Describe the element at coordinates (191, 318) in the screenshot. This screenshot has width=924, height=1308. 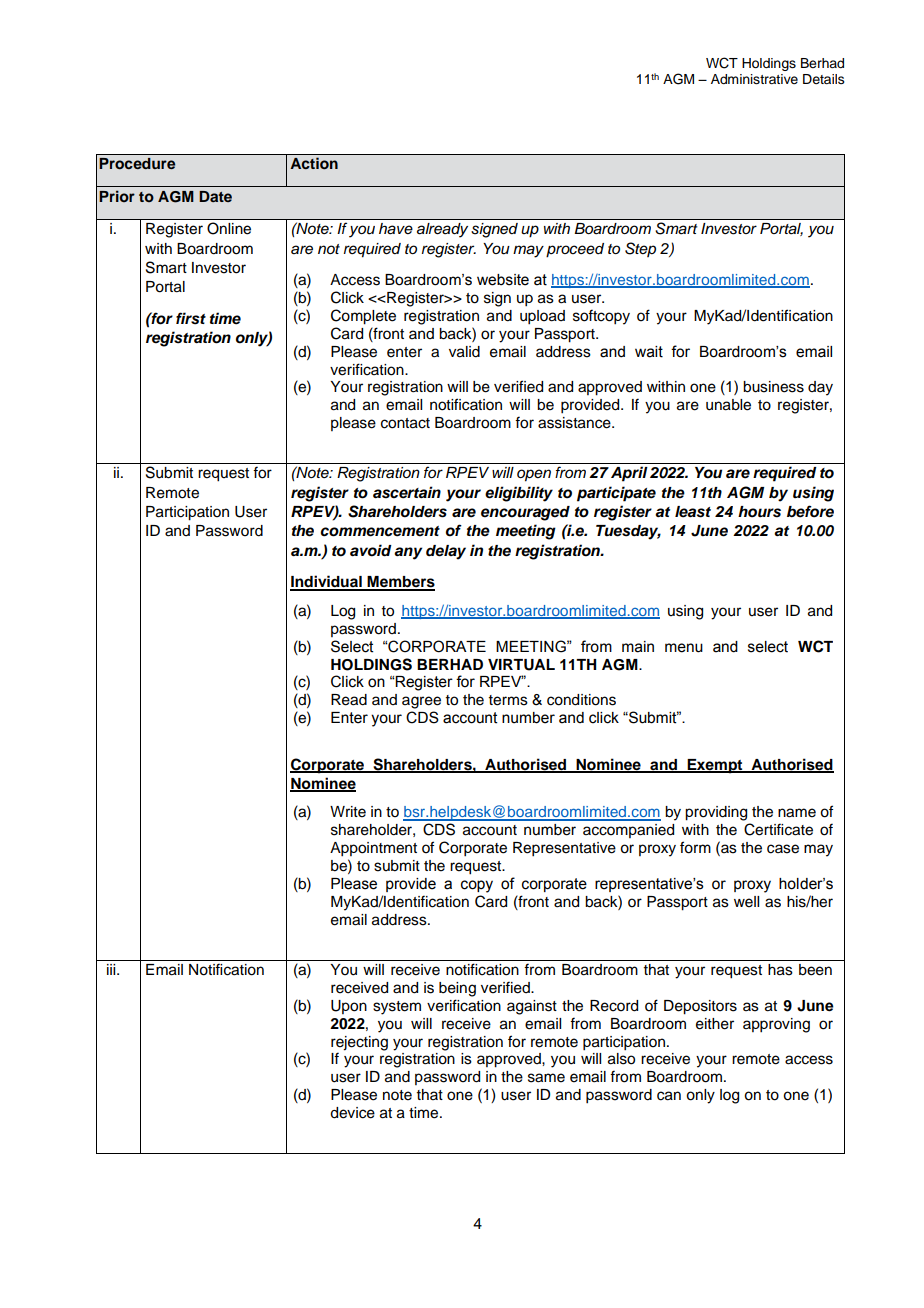
I see `first` at that location.
